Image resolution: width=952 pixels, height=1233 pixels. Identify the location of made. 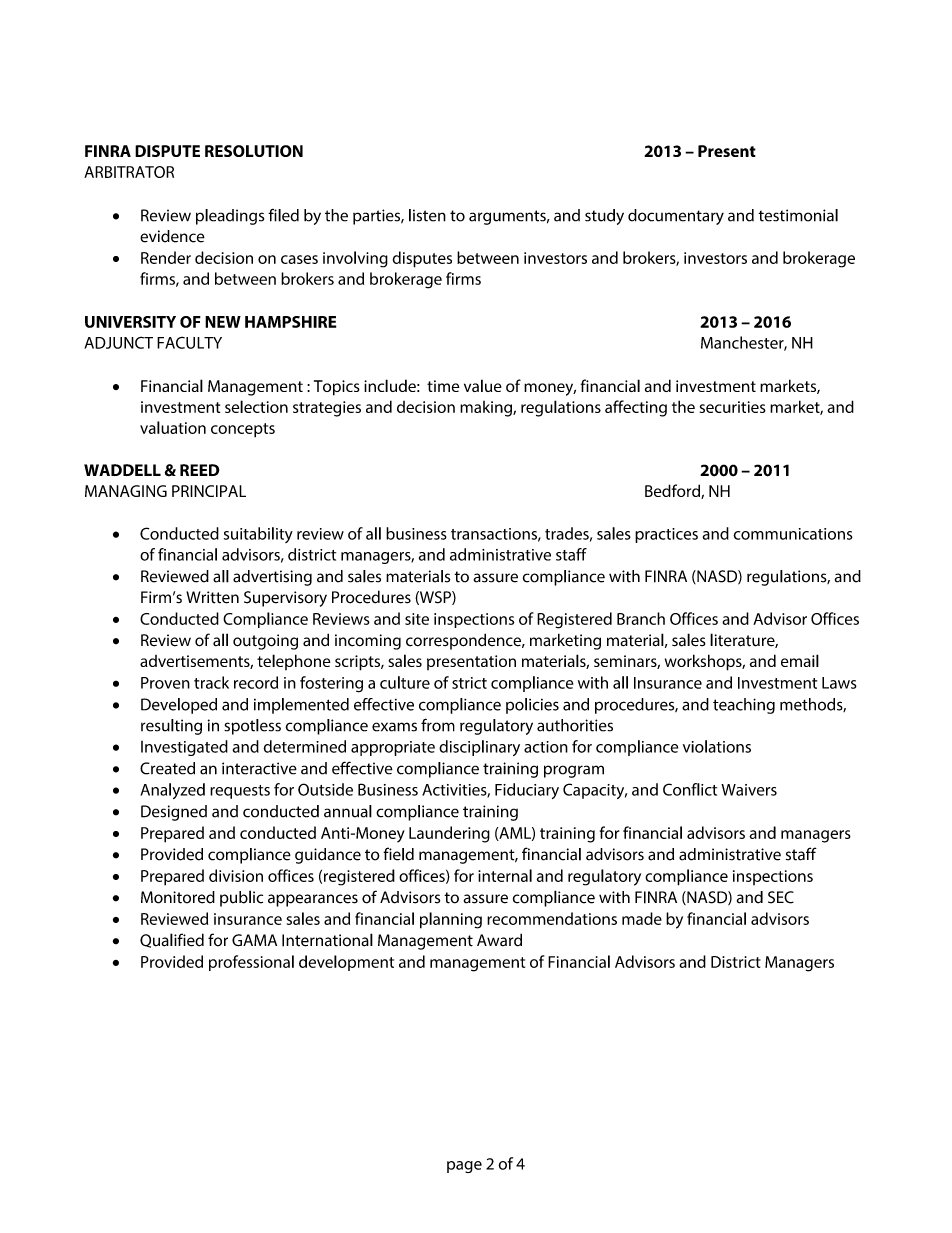
(642, 918).
